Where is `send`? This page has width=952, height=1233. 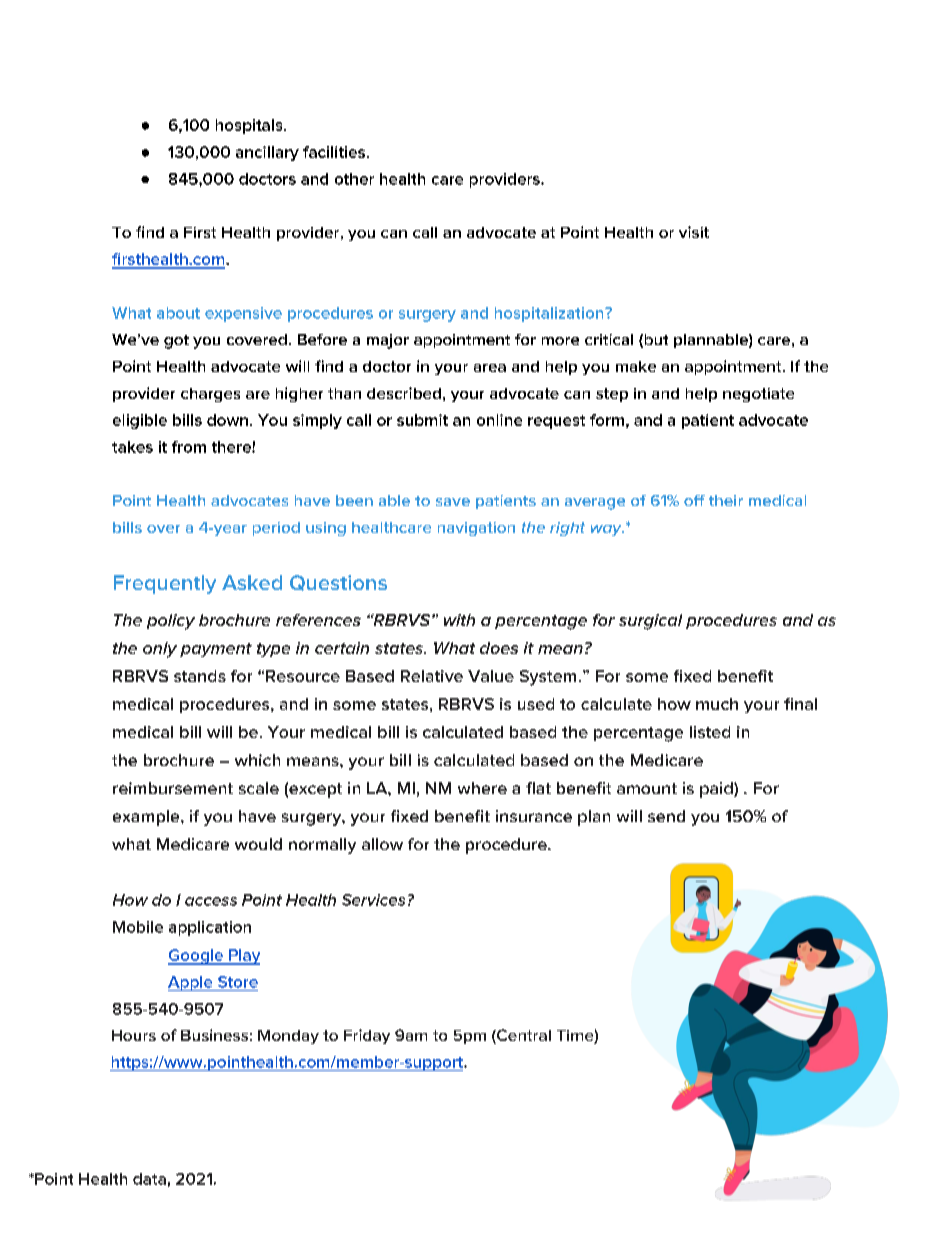
send is located at coordinates (666, 816).
